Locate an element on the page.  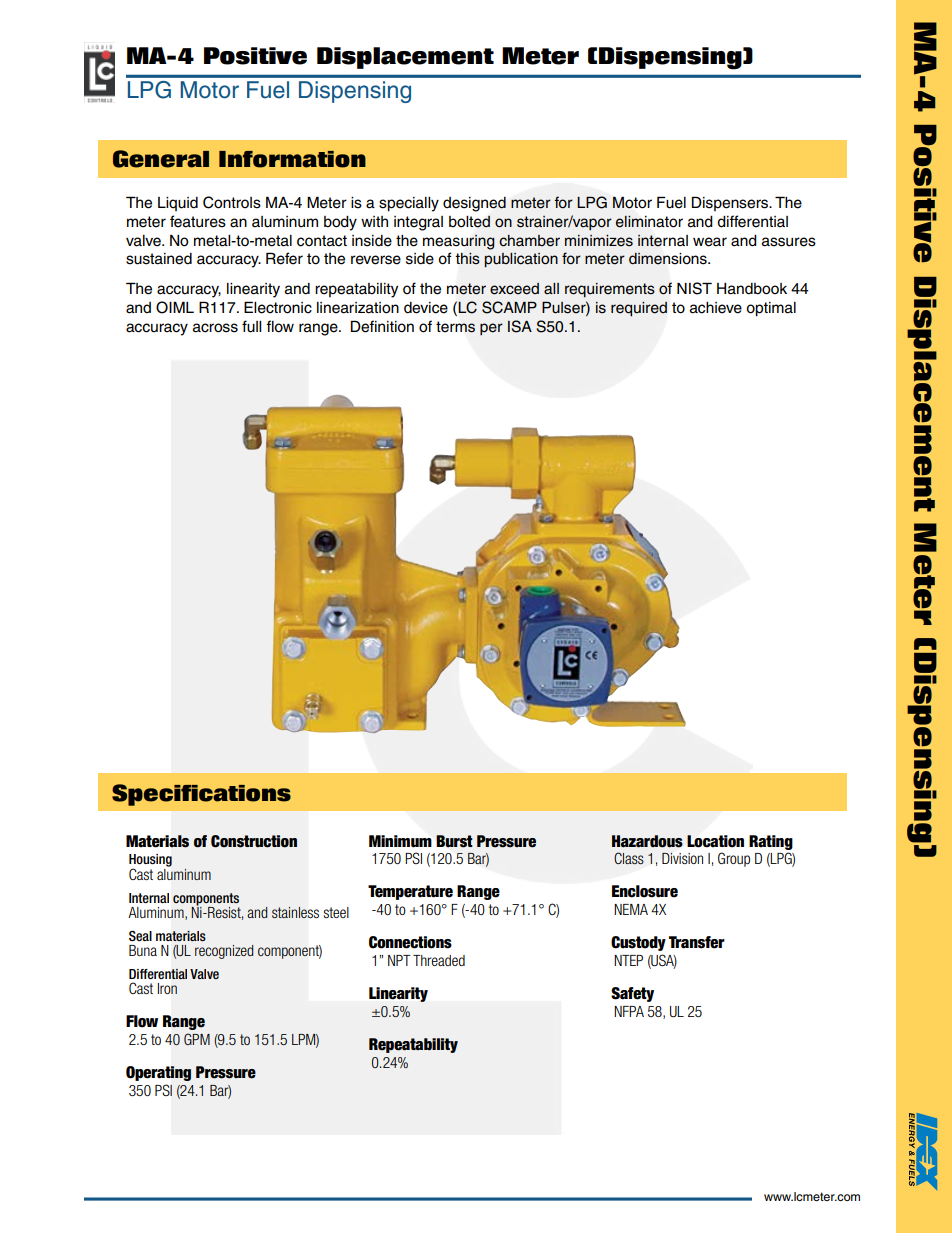
Location is located at coordinates (715, 841).
